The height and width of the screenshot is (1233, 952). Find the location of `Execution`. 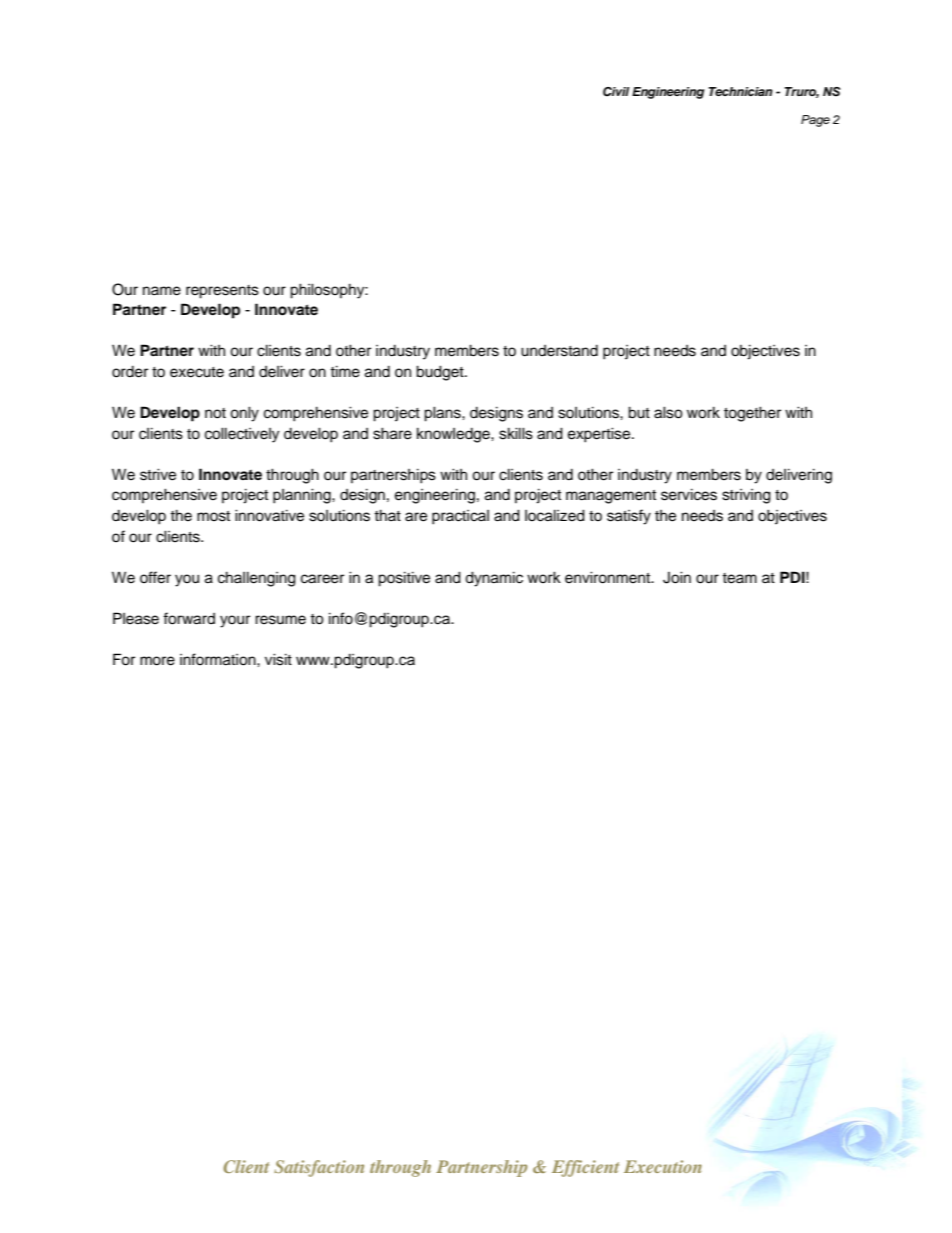

Execution is located at coordinates (663, 1166).
